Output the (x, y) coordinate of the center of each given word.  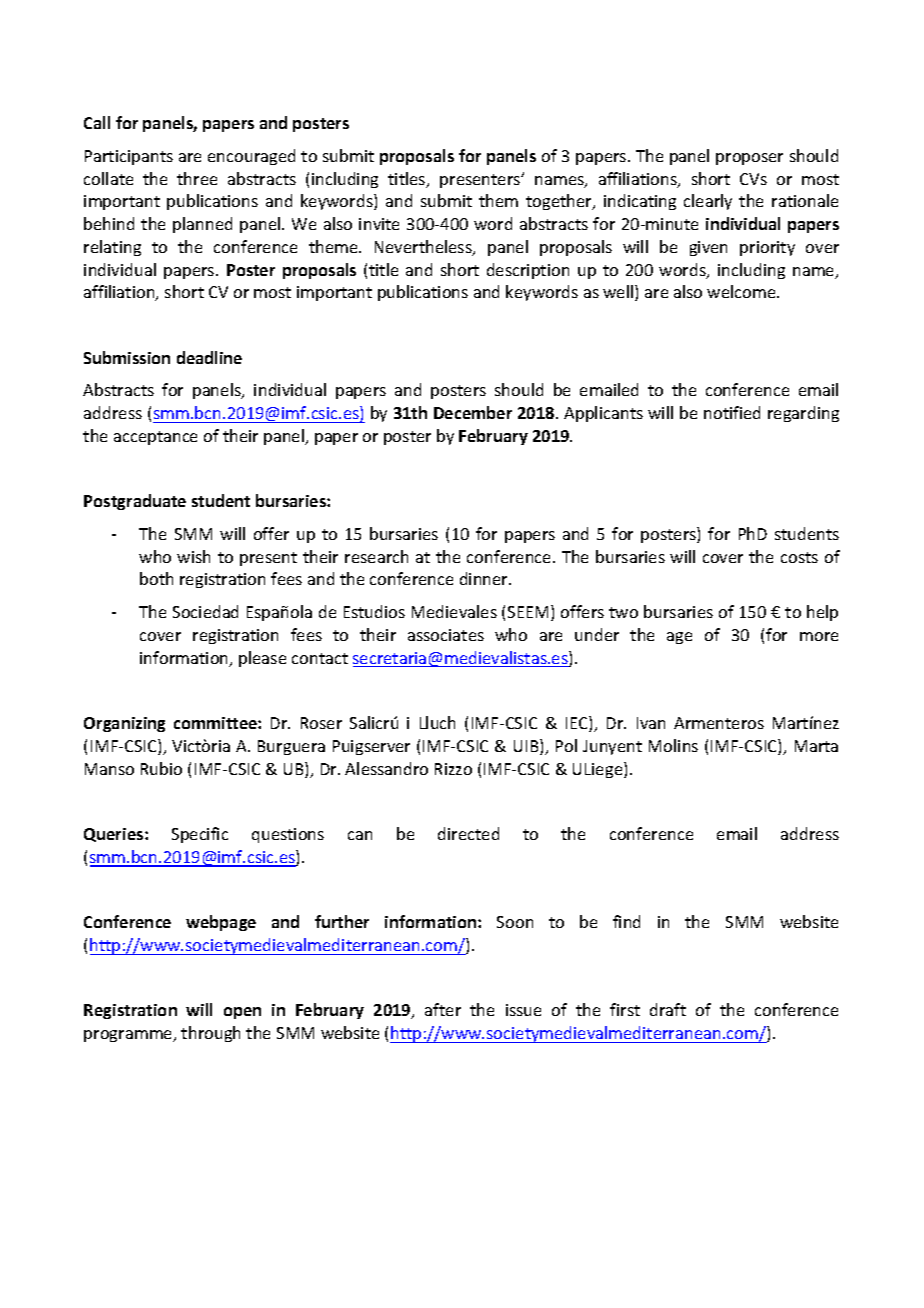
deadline (209, 357)
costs (799, 557)
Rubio (161, 768)
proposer (749, 159)
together (560, 202)
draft (668, 1009)
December (473, 412)
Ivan (651, 723)
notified (732, 412)
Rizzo (453, 769)
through (210, 1034)
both (156, 578)
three (197, 178)
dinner (485, 578)
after (443, 1009)
